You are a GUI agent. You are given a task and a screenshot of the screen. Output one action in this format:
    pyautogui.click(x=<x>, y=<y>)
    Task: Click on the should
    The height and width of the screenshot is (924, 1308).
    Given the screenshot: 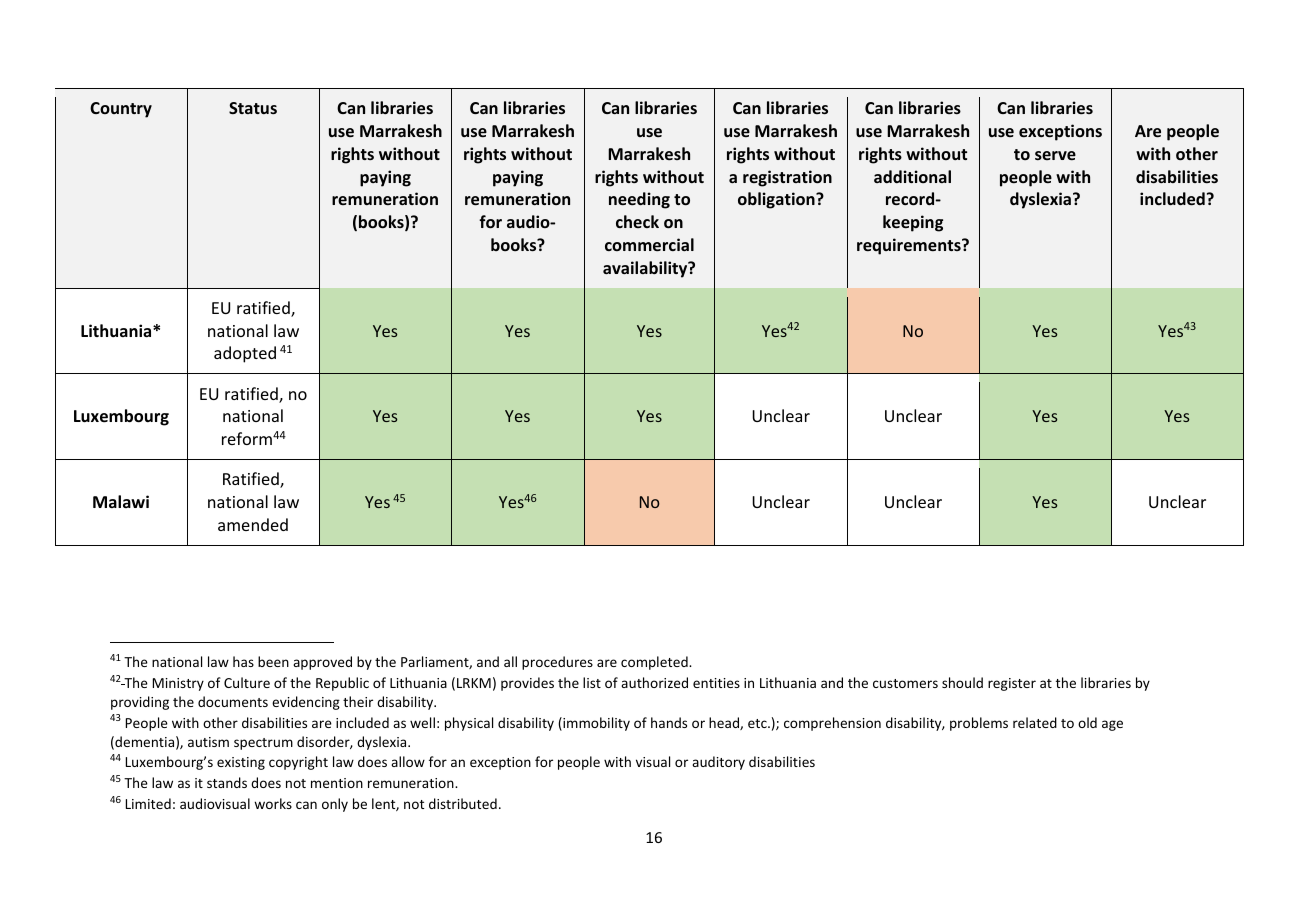 What is the action you would take?
    pyautogui.click(x=962, y=682)
